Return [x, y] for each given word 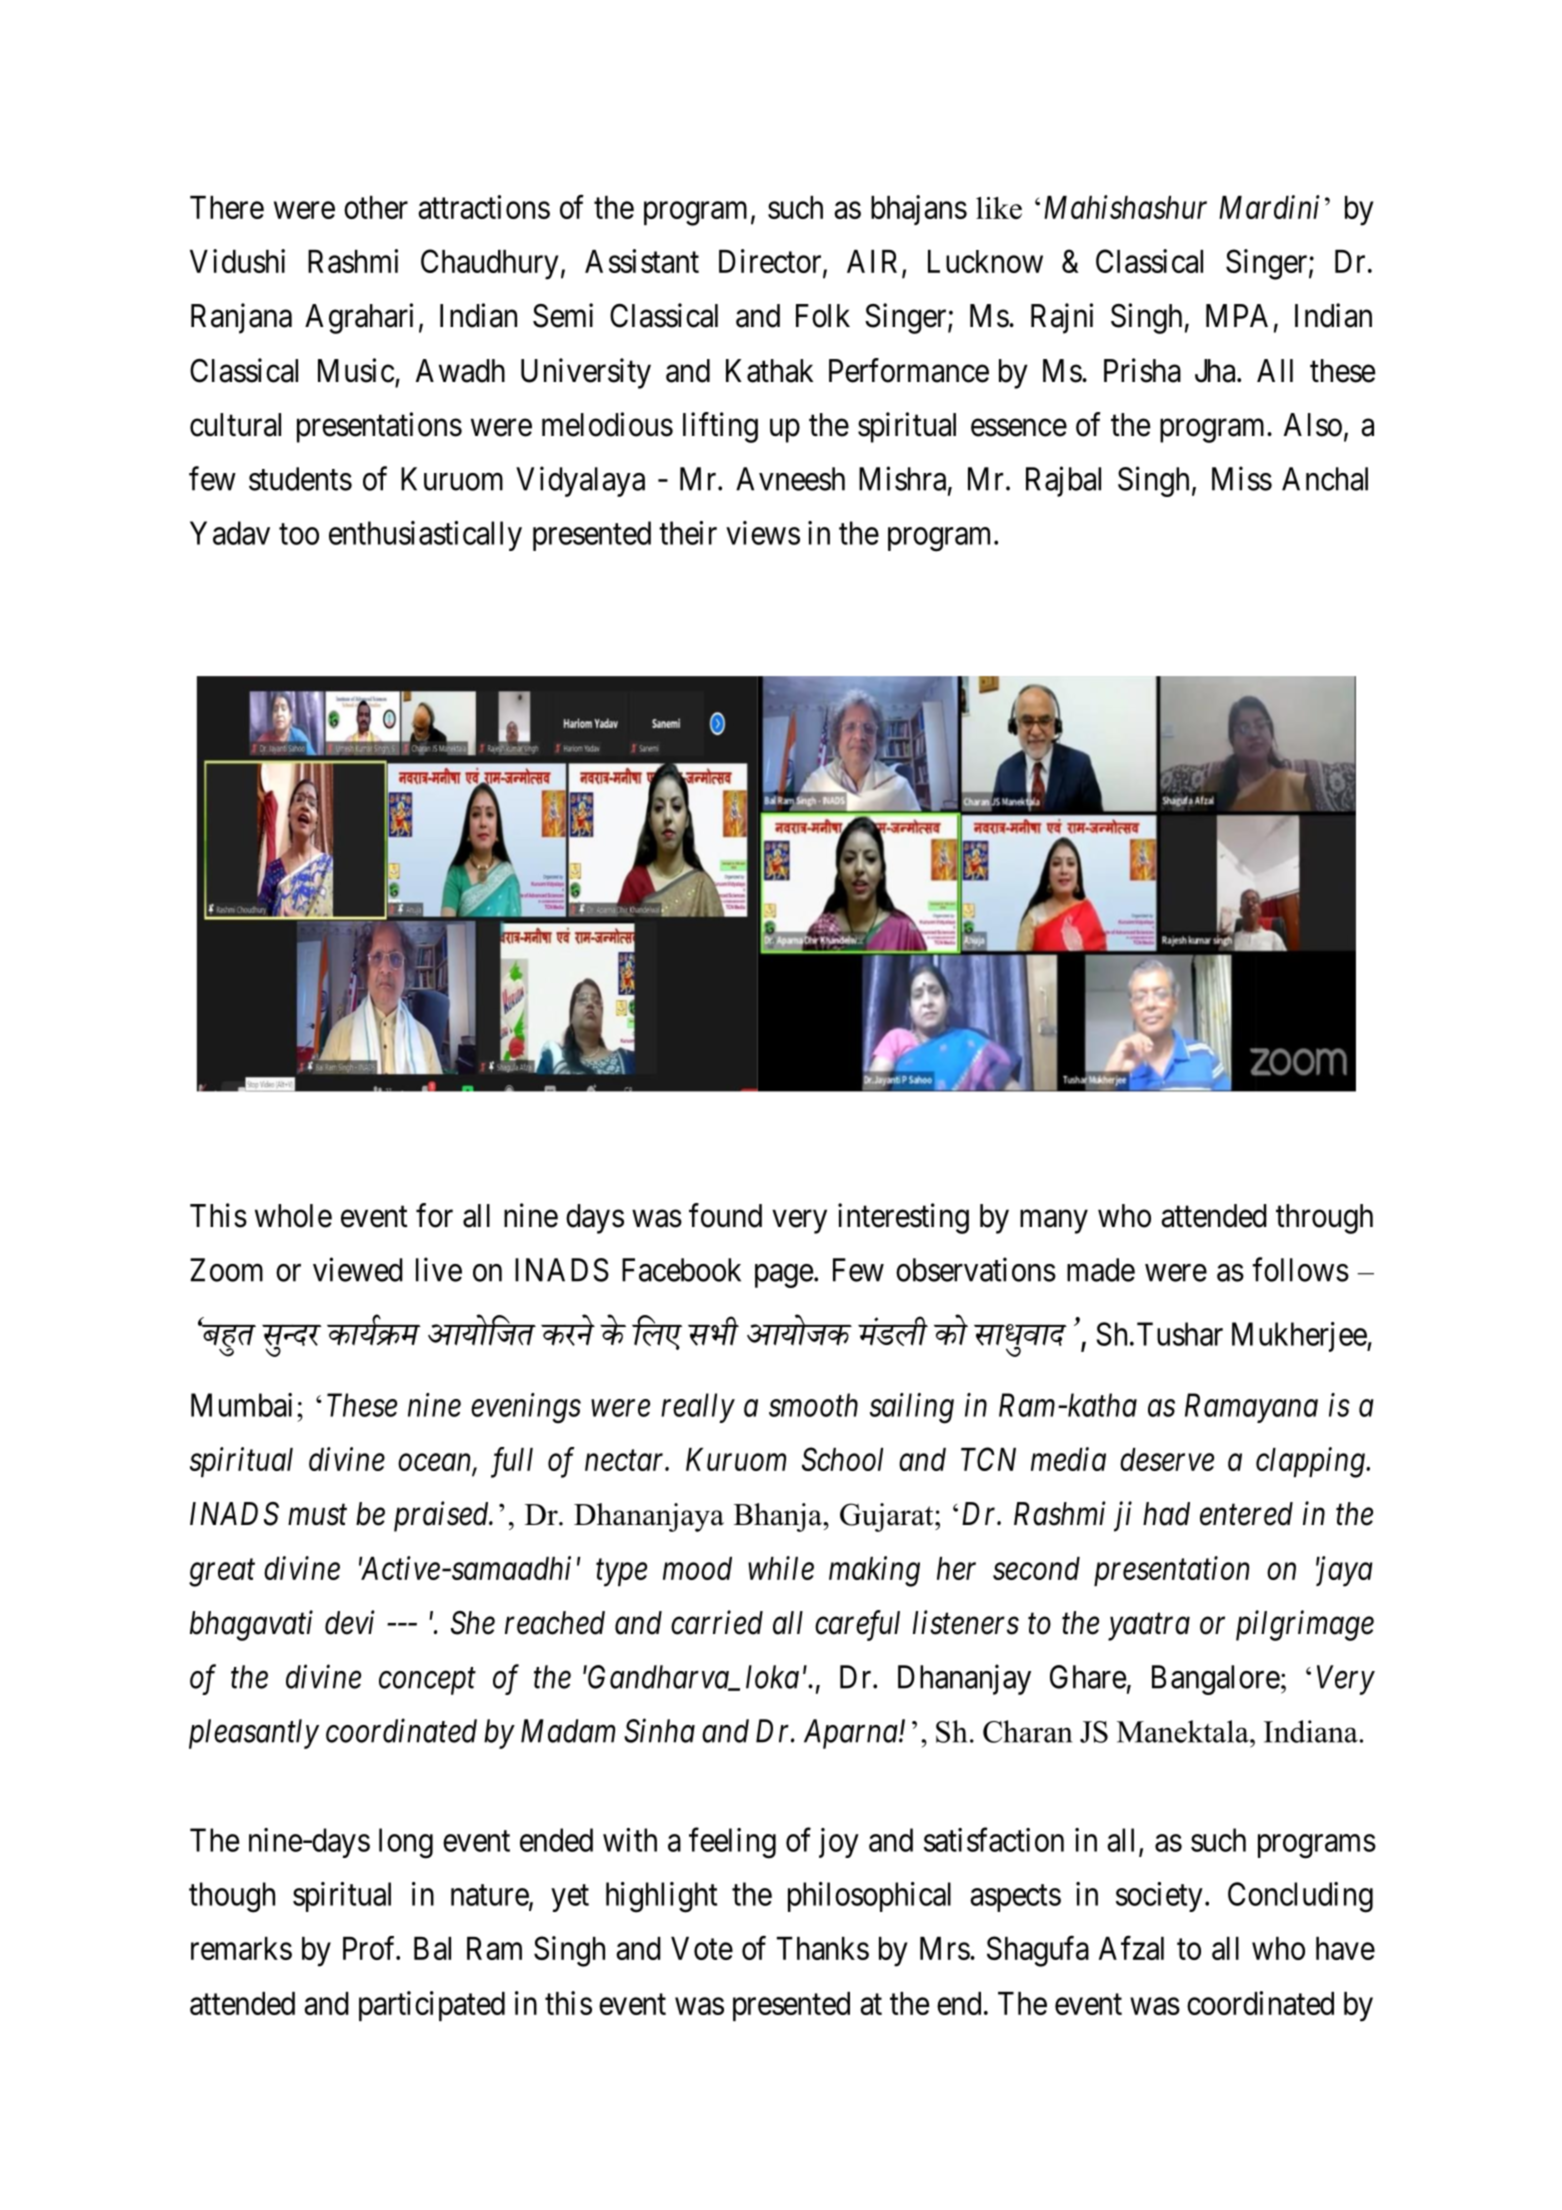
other [376, 207]
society [1159, 1897]
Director [771, 262]
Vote [702, 1948]
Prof [371, 1948]
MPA [1237, 315]
